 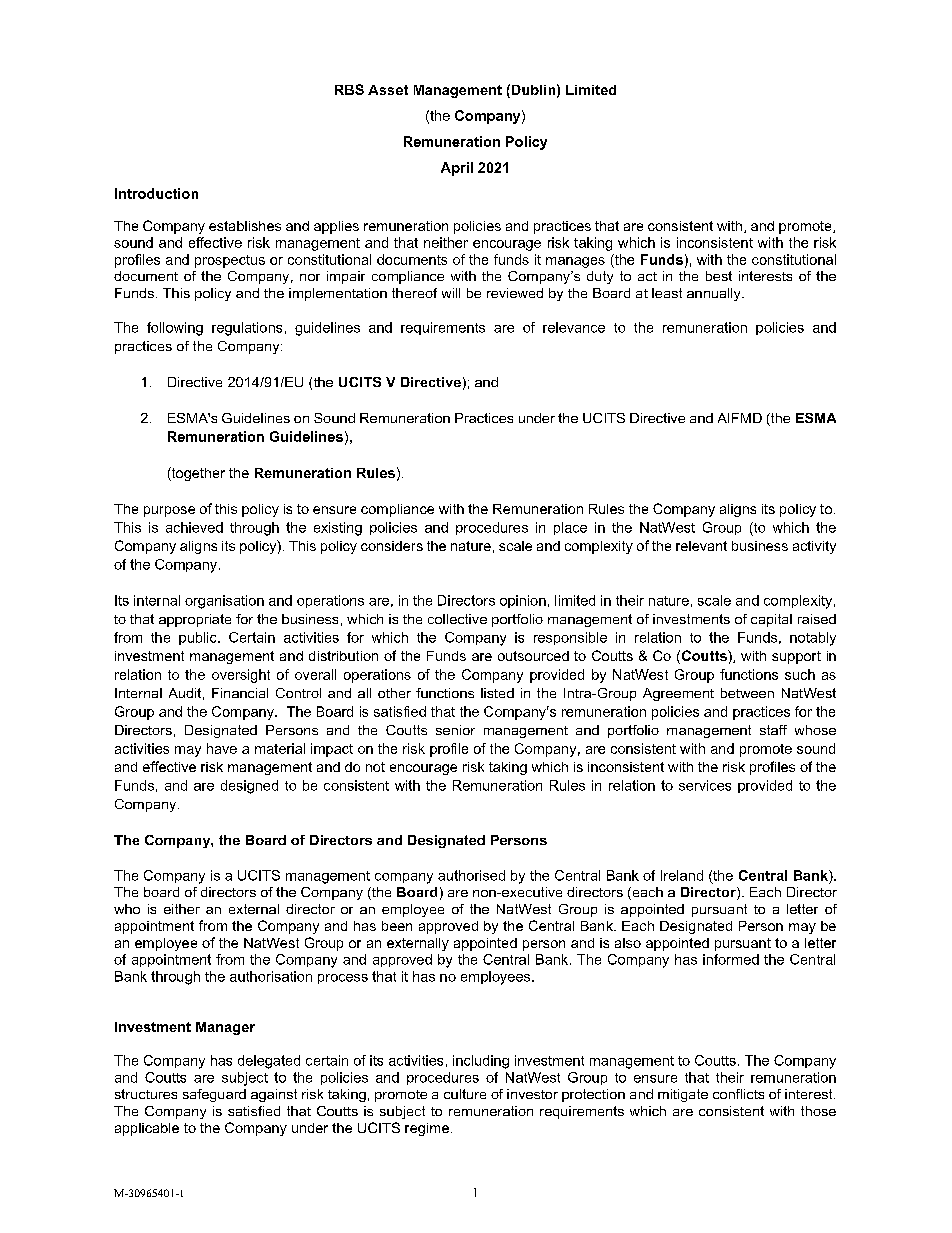 I want to click on purpose, so click(x=169, y=511).
